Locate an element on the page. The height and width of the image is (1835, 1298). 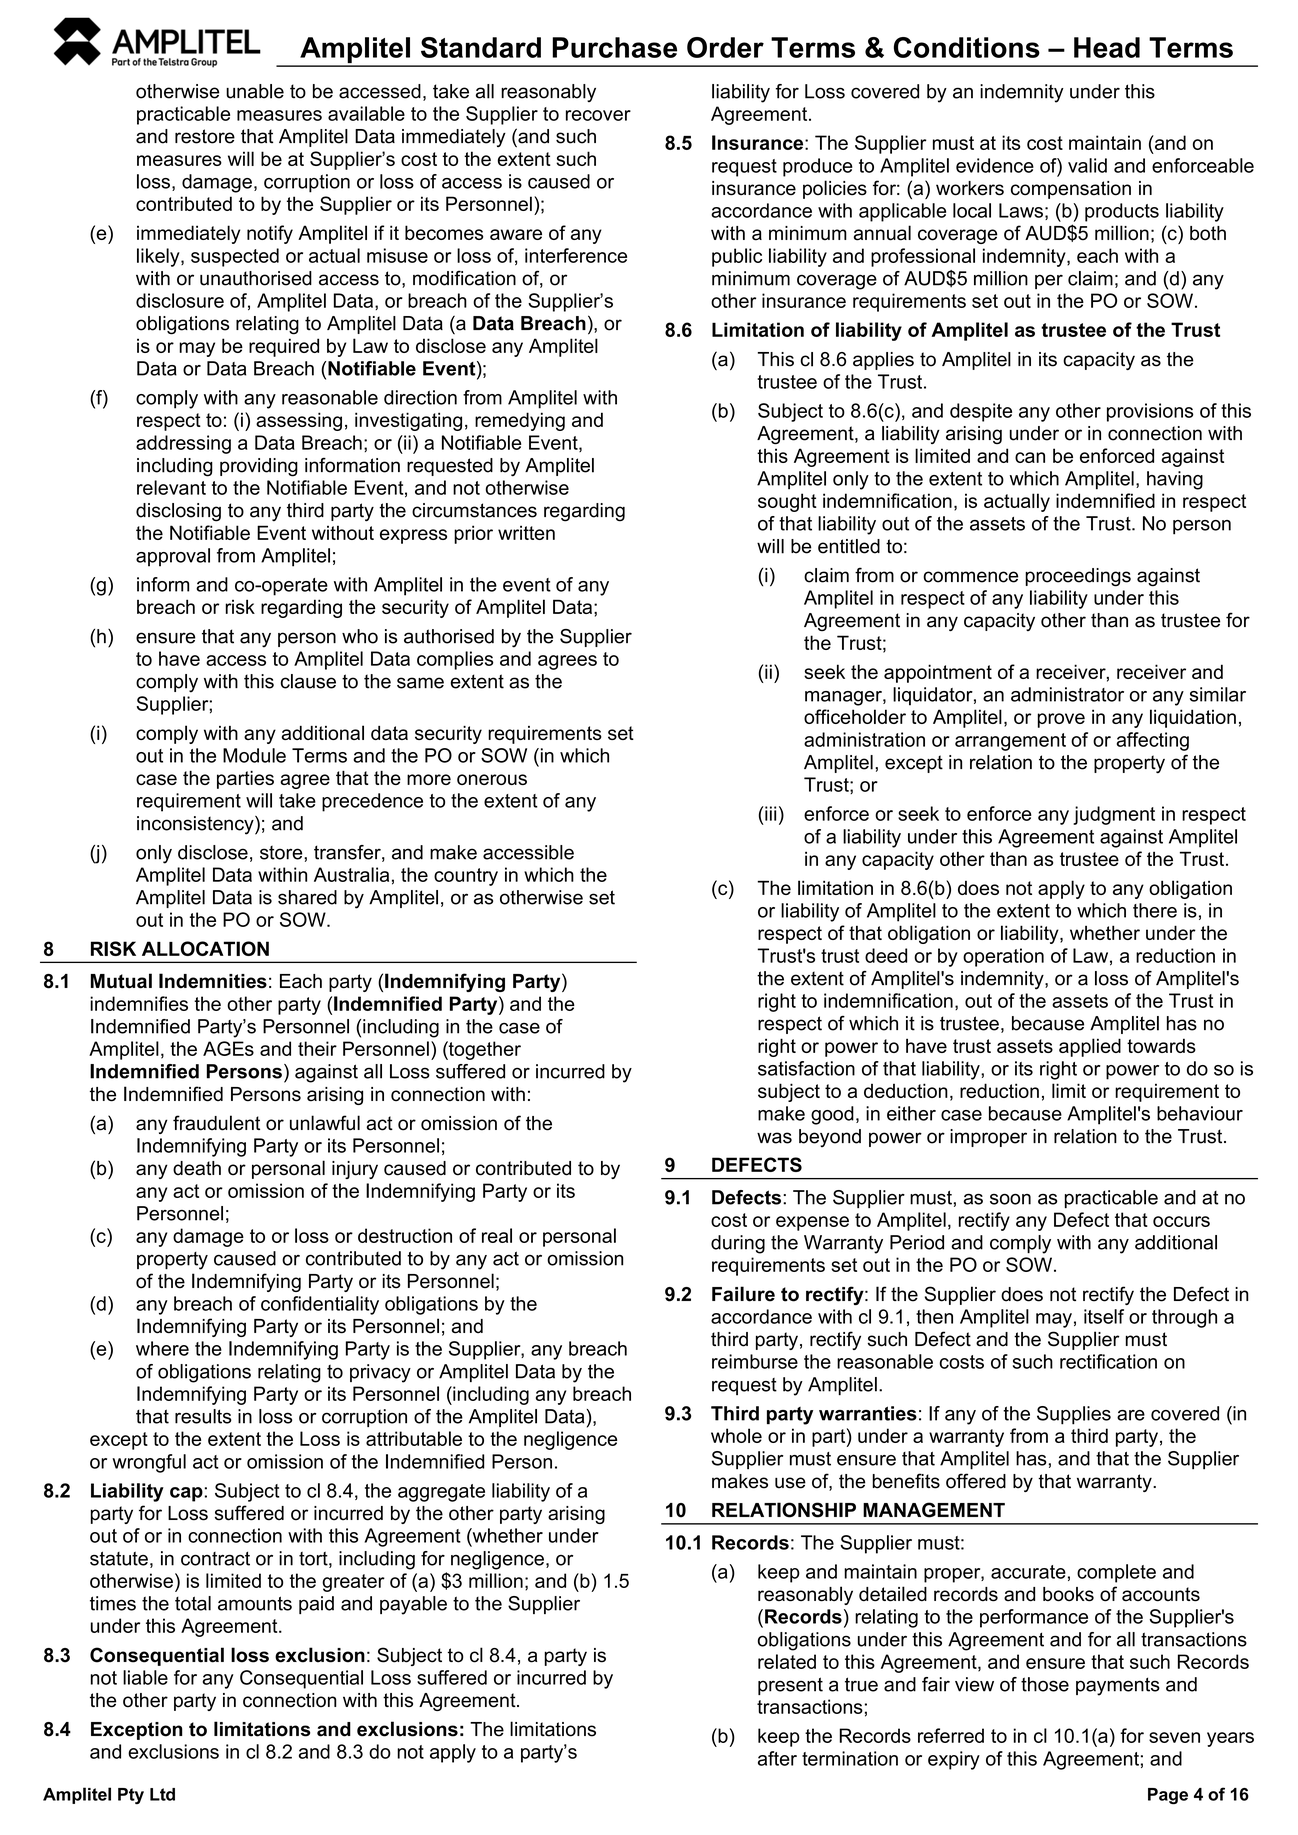
itself is located at coordinates (1104, 1316).
